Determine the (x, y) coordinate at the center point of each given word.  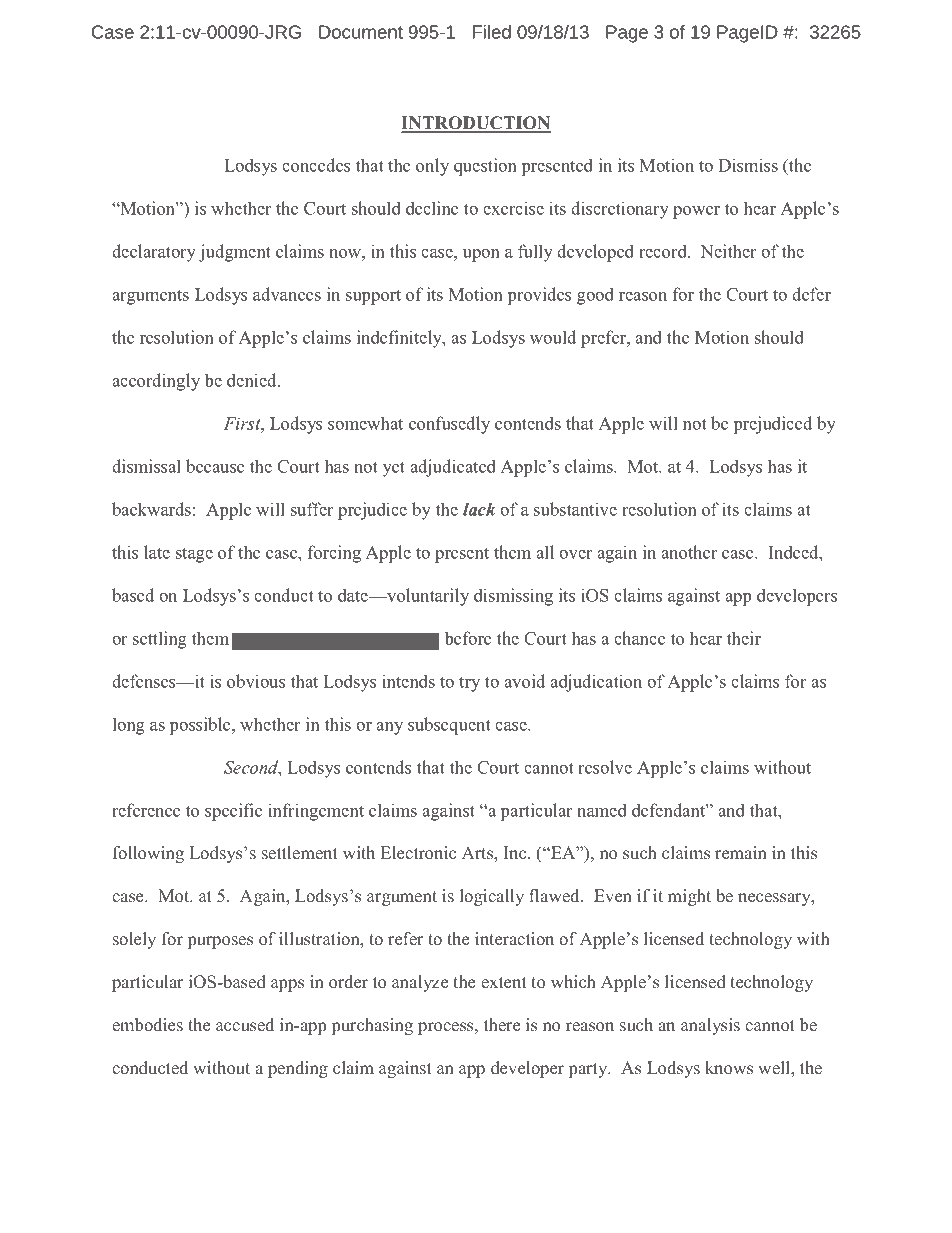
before (468, 638)
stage (194, 555)
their (744, 638)
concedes (316, 165)
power (696, 212)
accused (245, 1025)
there (502, 1025)
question (485, 167)
